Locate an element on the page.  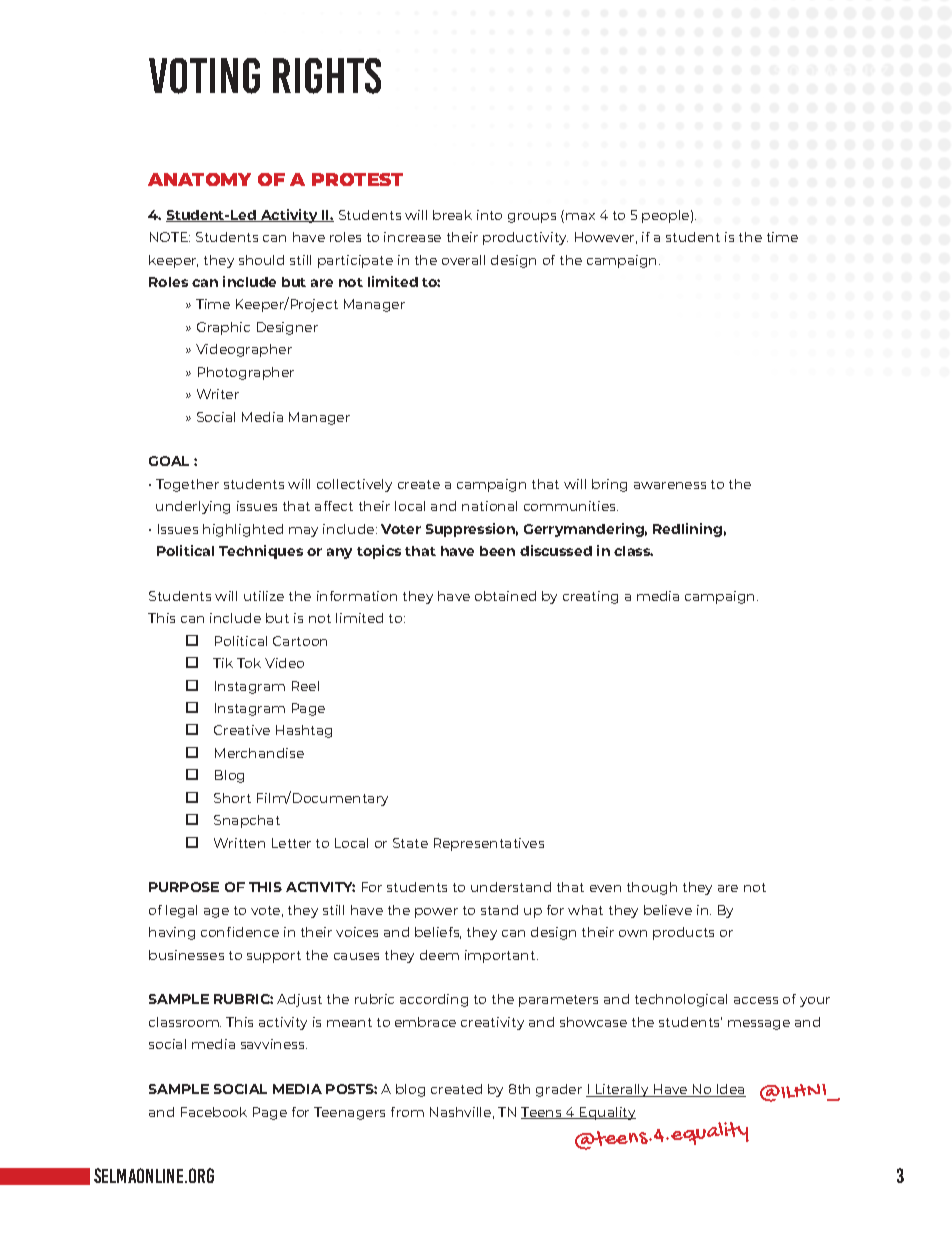
overall is located at coordinates (463, 260).
